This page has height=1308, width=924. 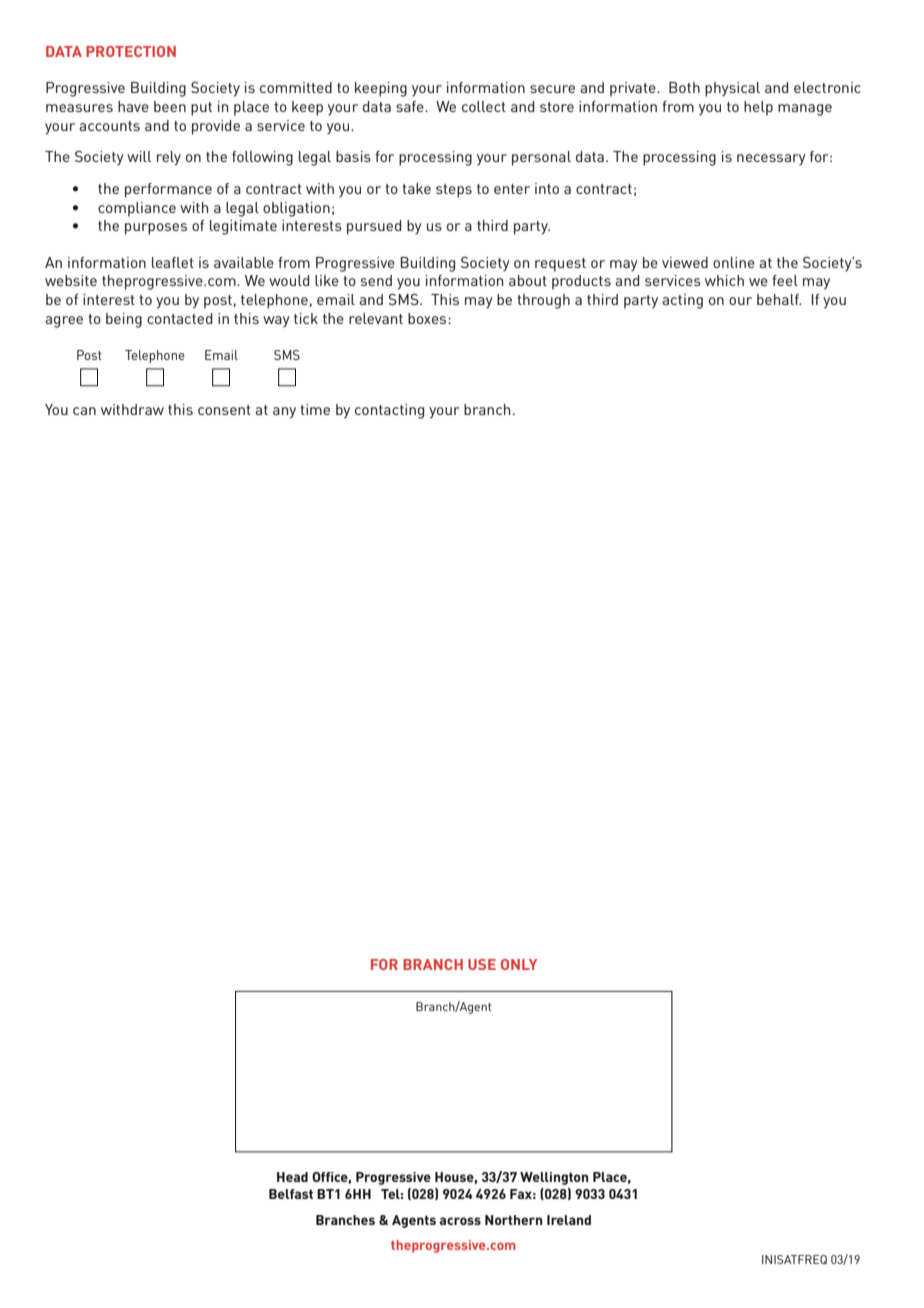 What do you see at coordinates (411, 106) in the page?
I see `safe` at bounding box center [411, 106].
